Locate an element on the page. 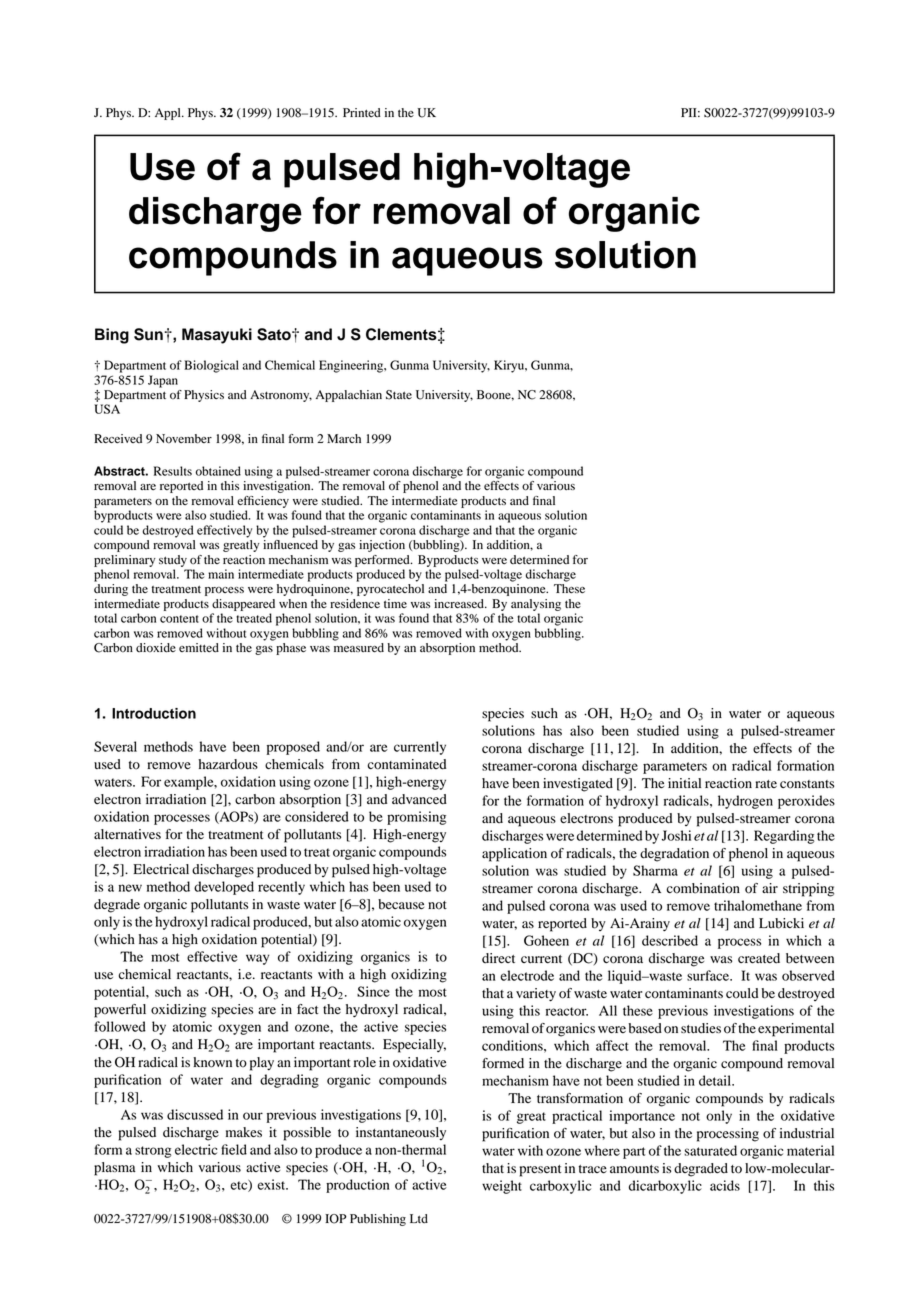 The image size is (924, 1307). Printed is located at coordinates (362, 112).
